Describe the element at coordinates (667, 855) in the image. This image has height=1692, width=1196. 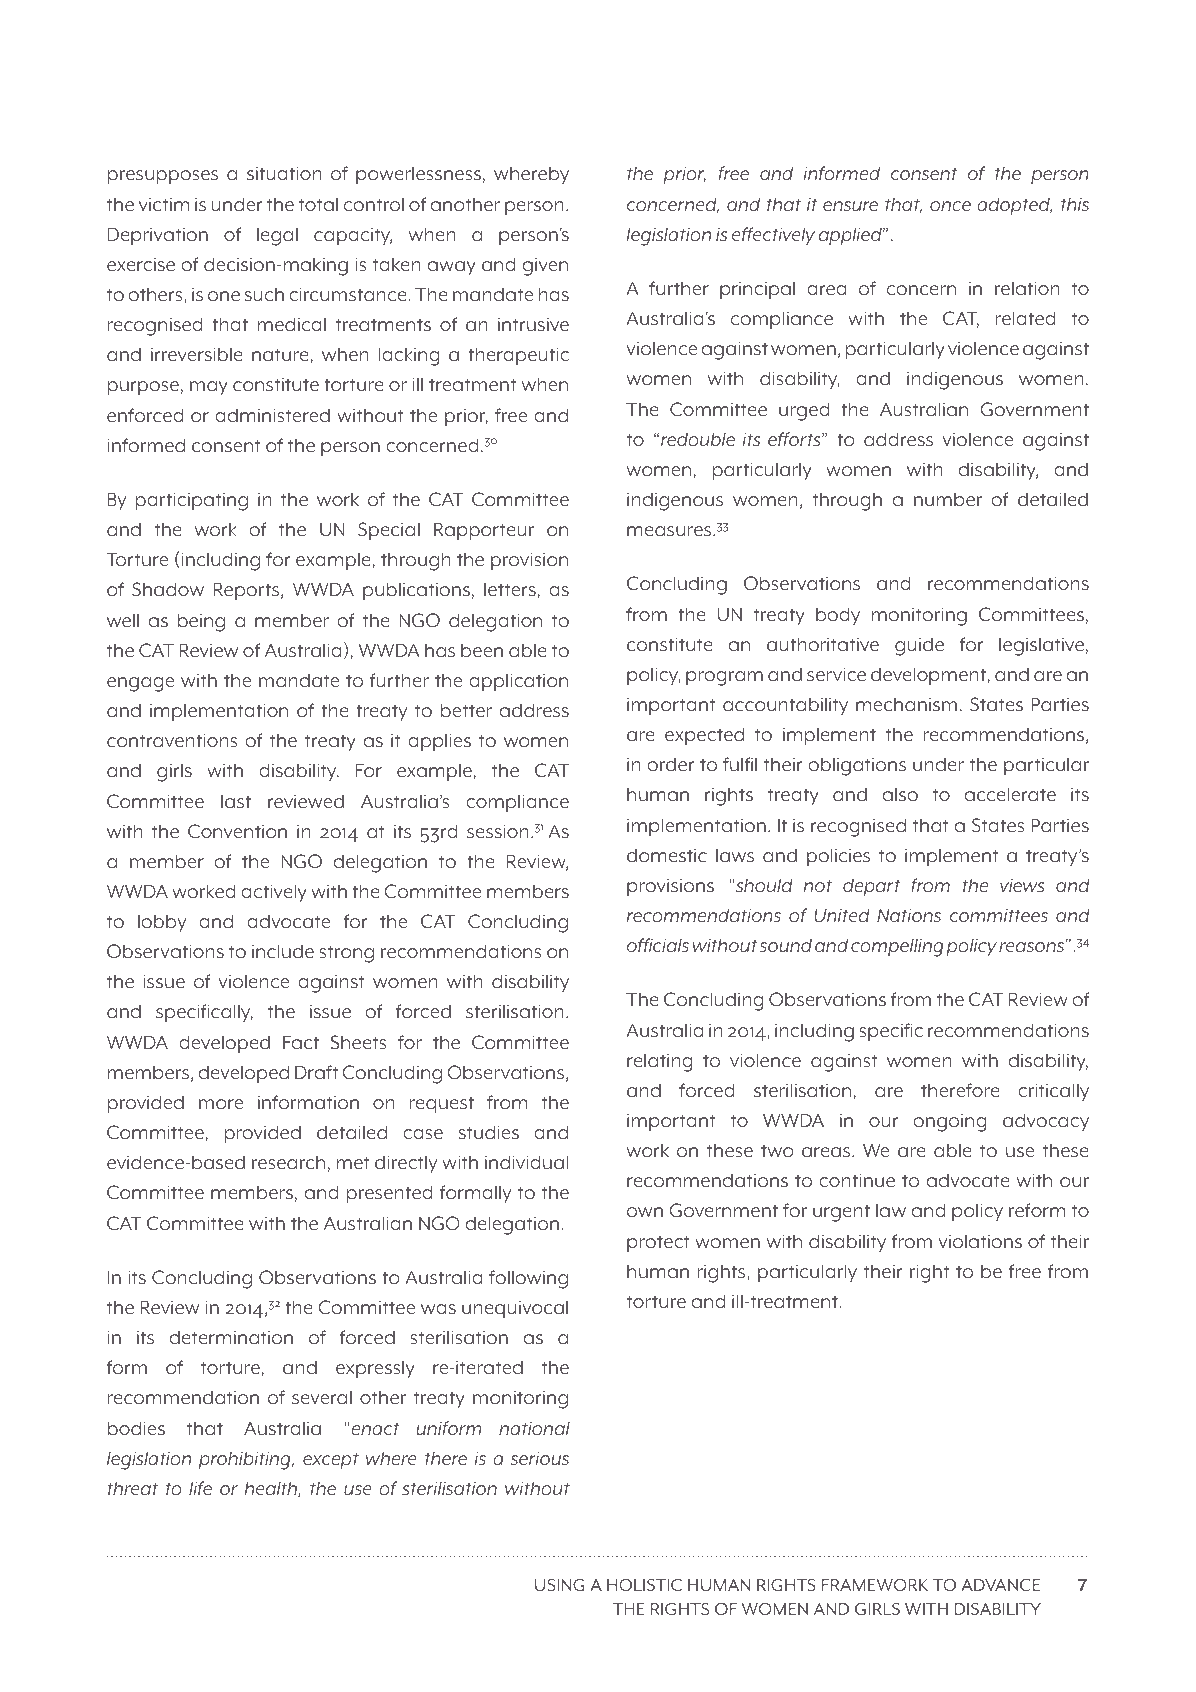
I see `domestic` at that location.
